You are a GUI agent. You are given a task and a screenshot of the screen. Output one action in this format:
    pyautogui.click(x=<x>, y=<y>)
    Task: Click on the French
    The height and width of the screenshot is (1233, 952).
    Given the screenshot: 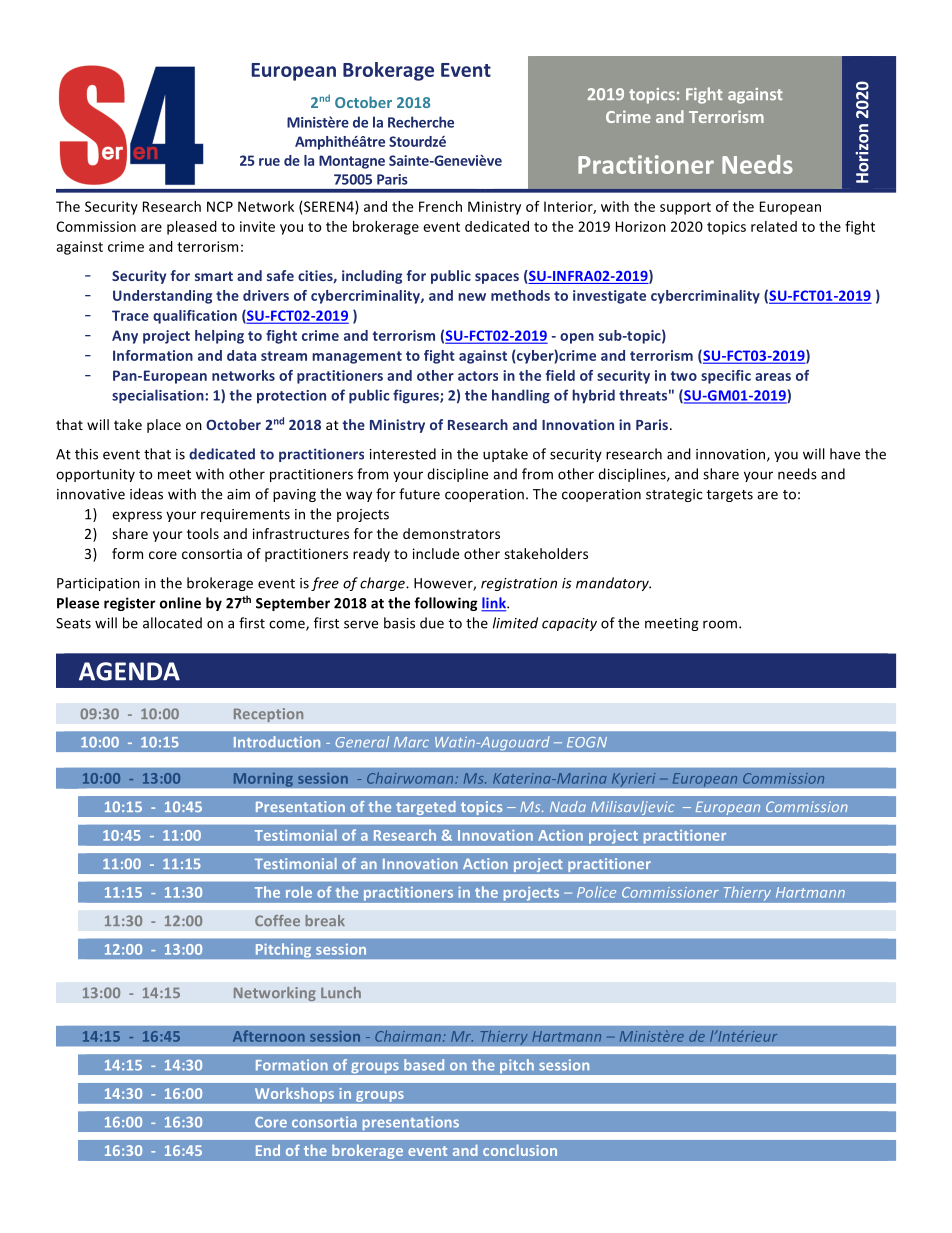 What is the action you would take?
    pyautogui.click(x=440, y=206)
